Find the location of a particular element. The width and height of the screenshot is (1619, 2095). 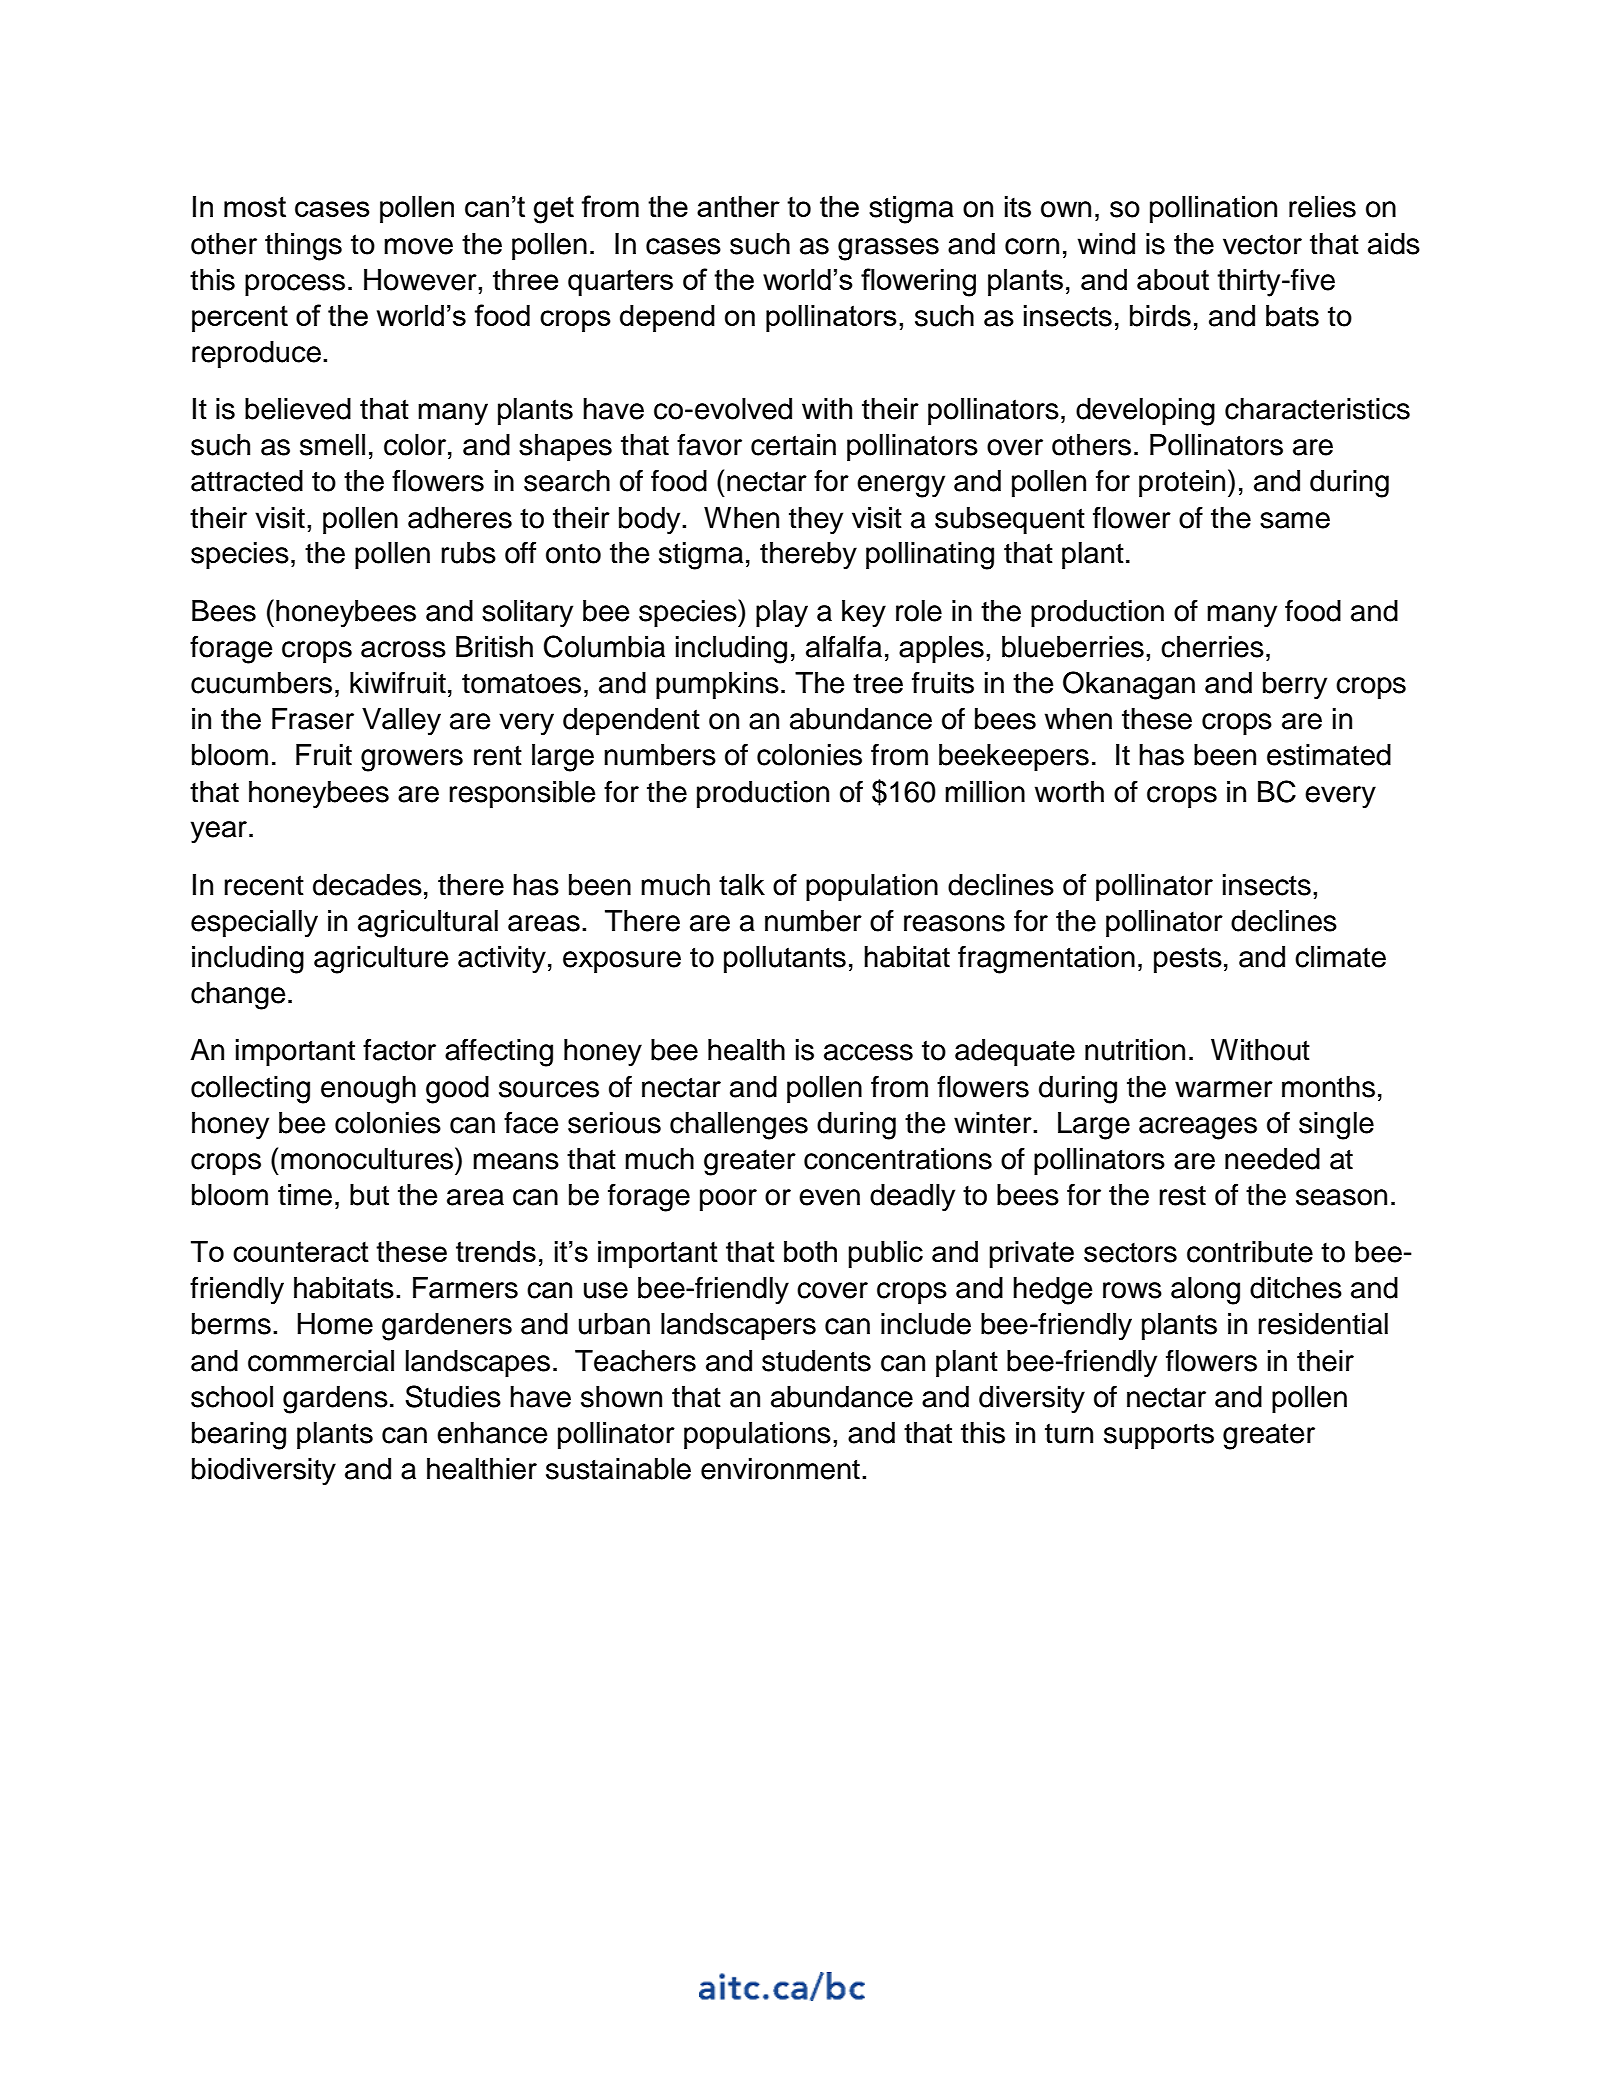

things is located at coordinates (303, 247).
